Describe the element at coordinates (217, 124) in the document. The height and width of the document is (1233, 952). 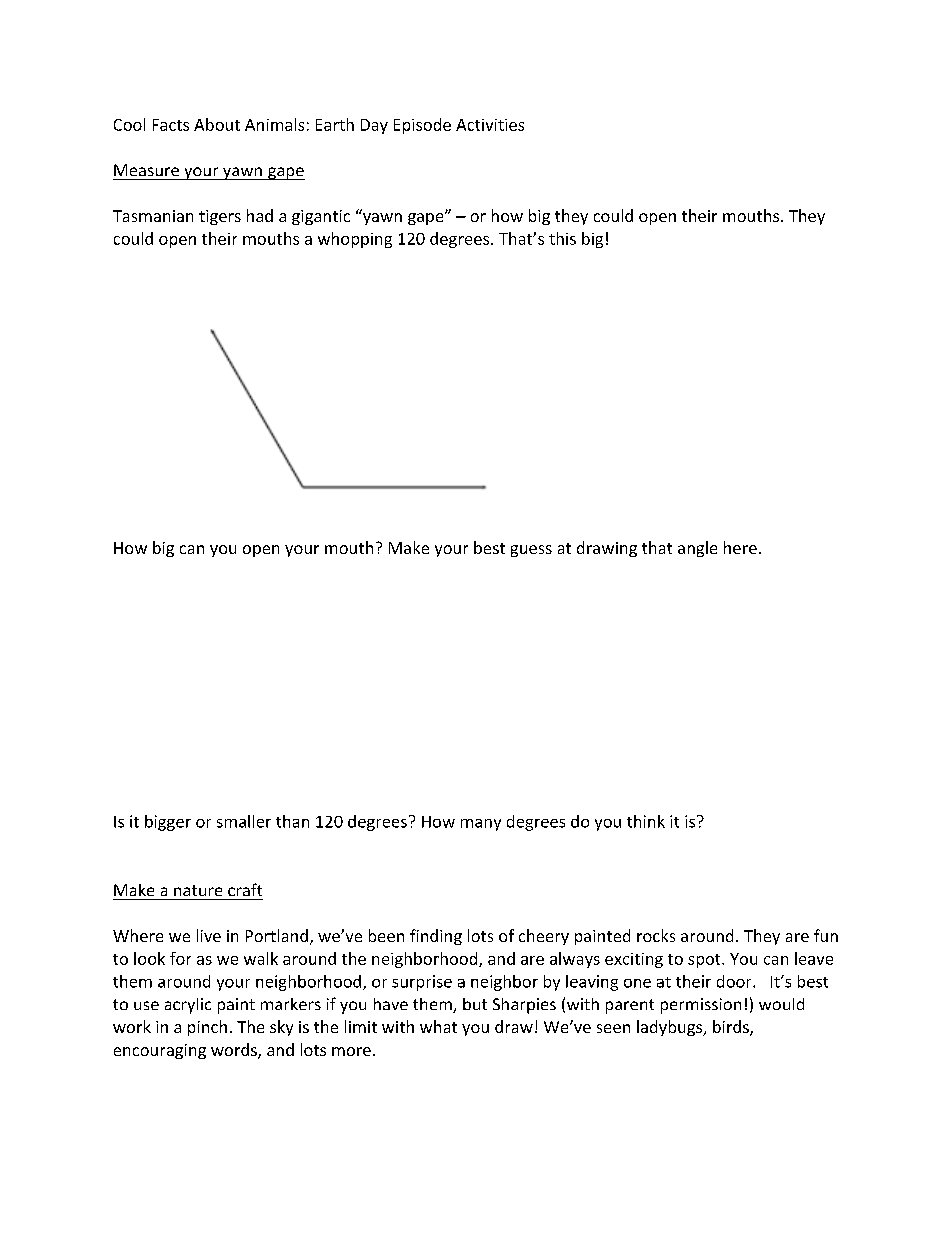
I see `About` at that location.
